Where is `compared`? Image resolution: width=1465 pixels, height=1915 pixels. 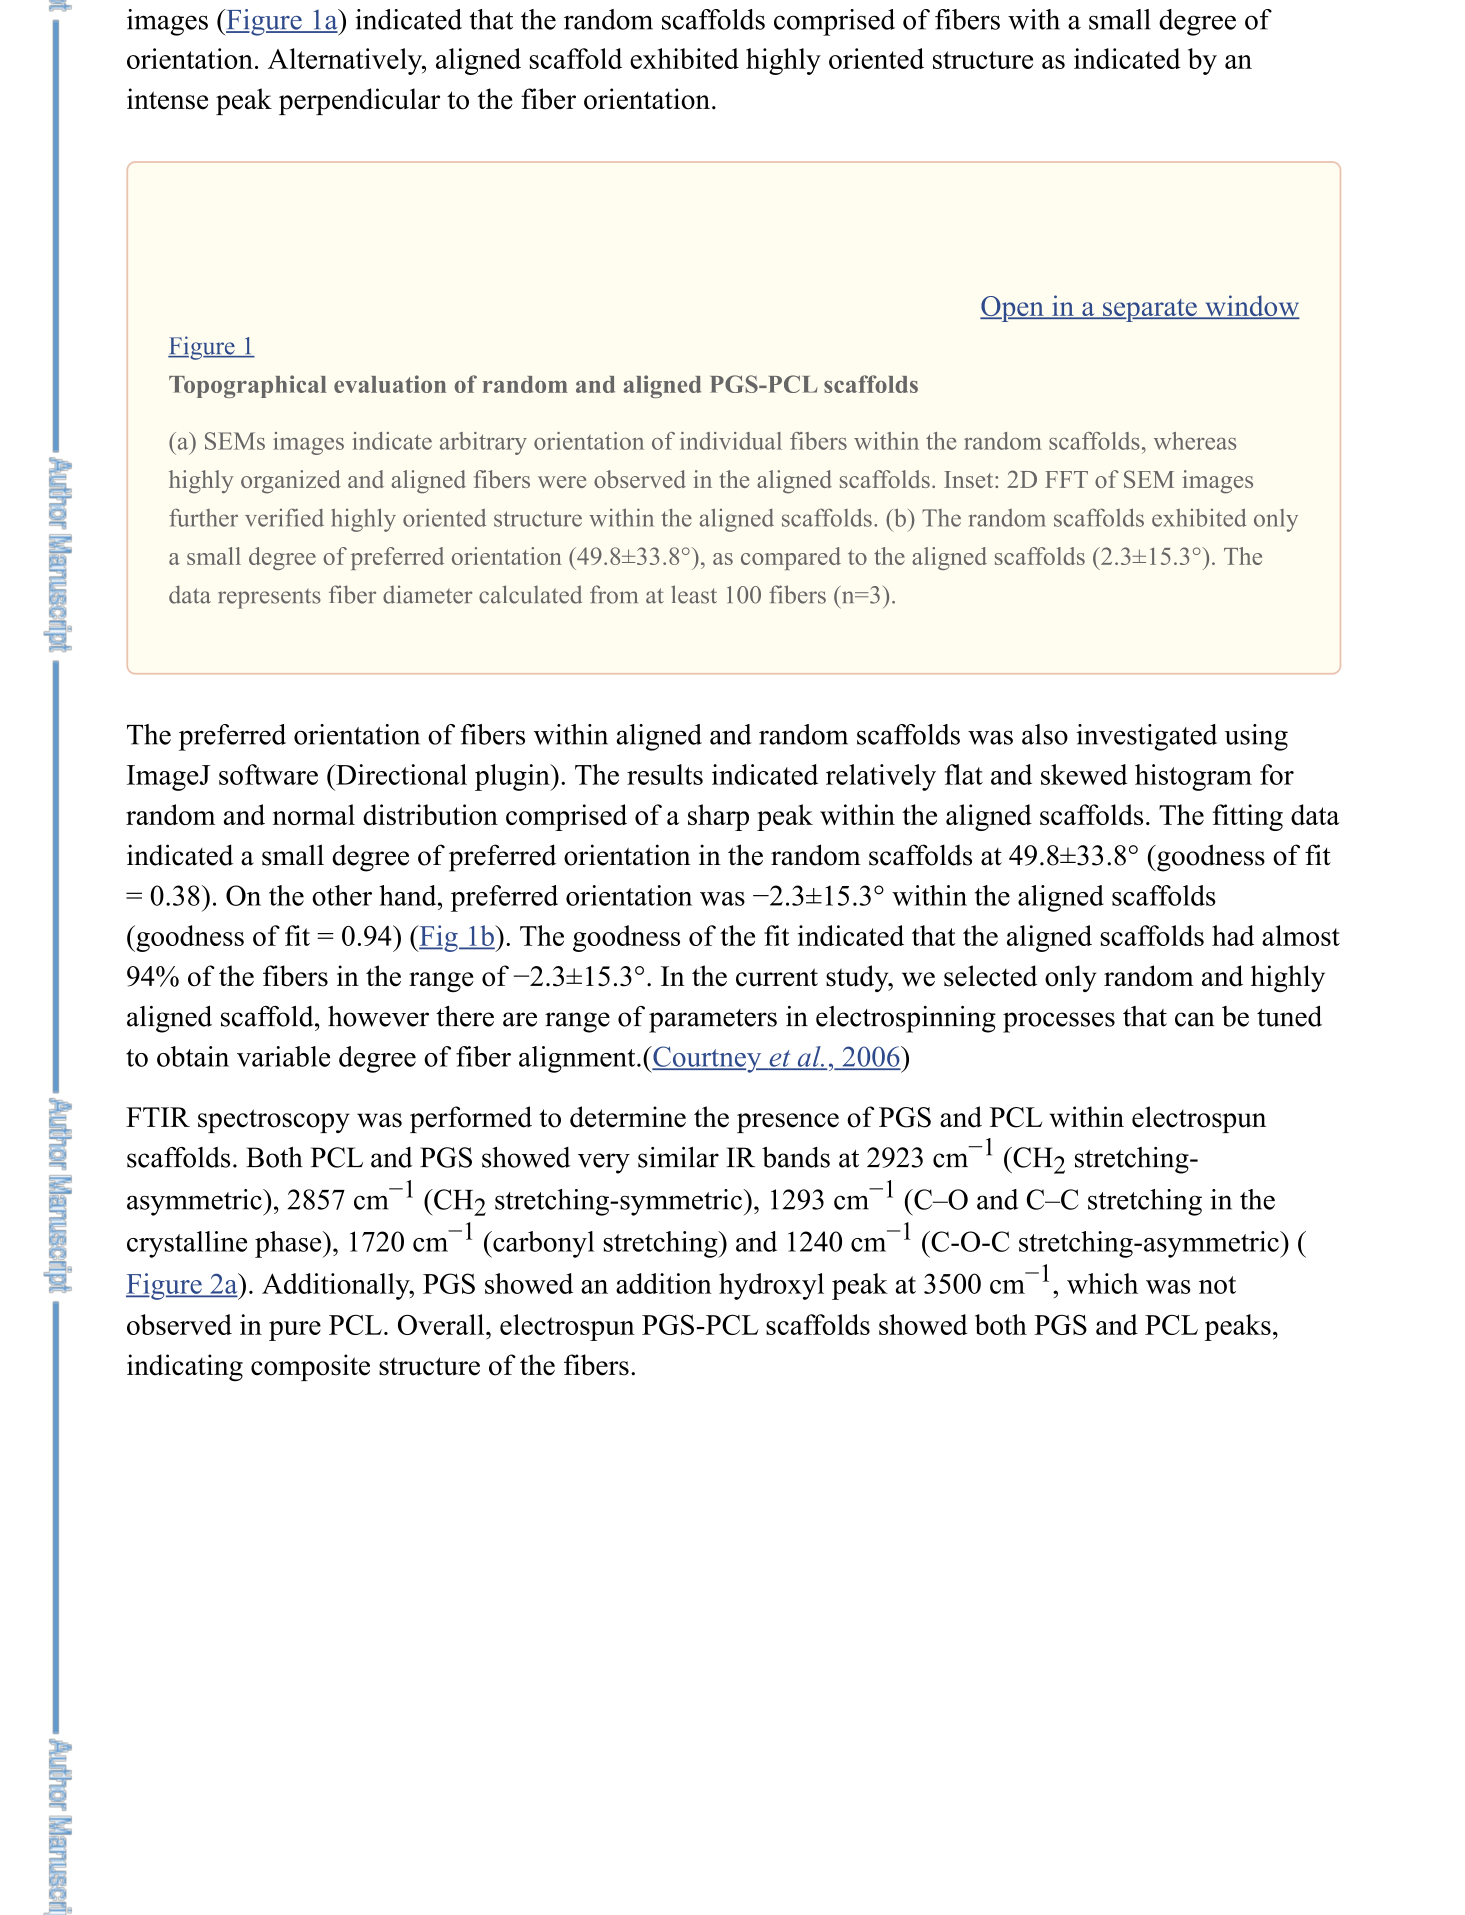
compared is located at coordinates (791, 558).
